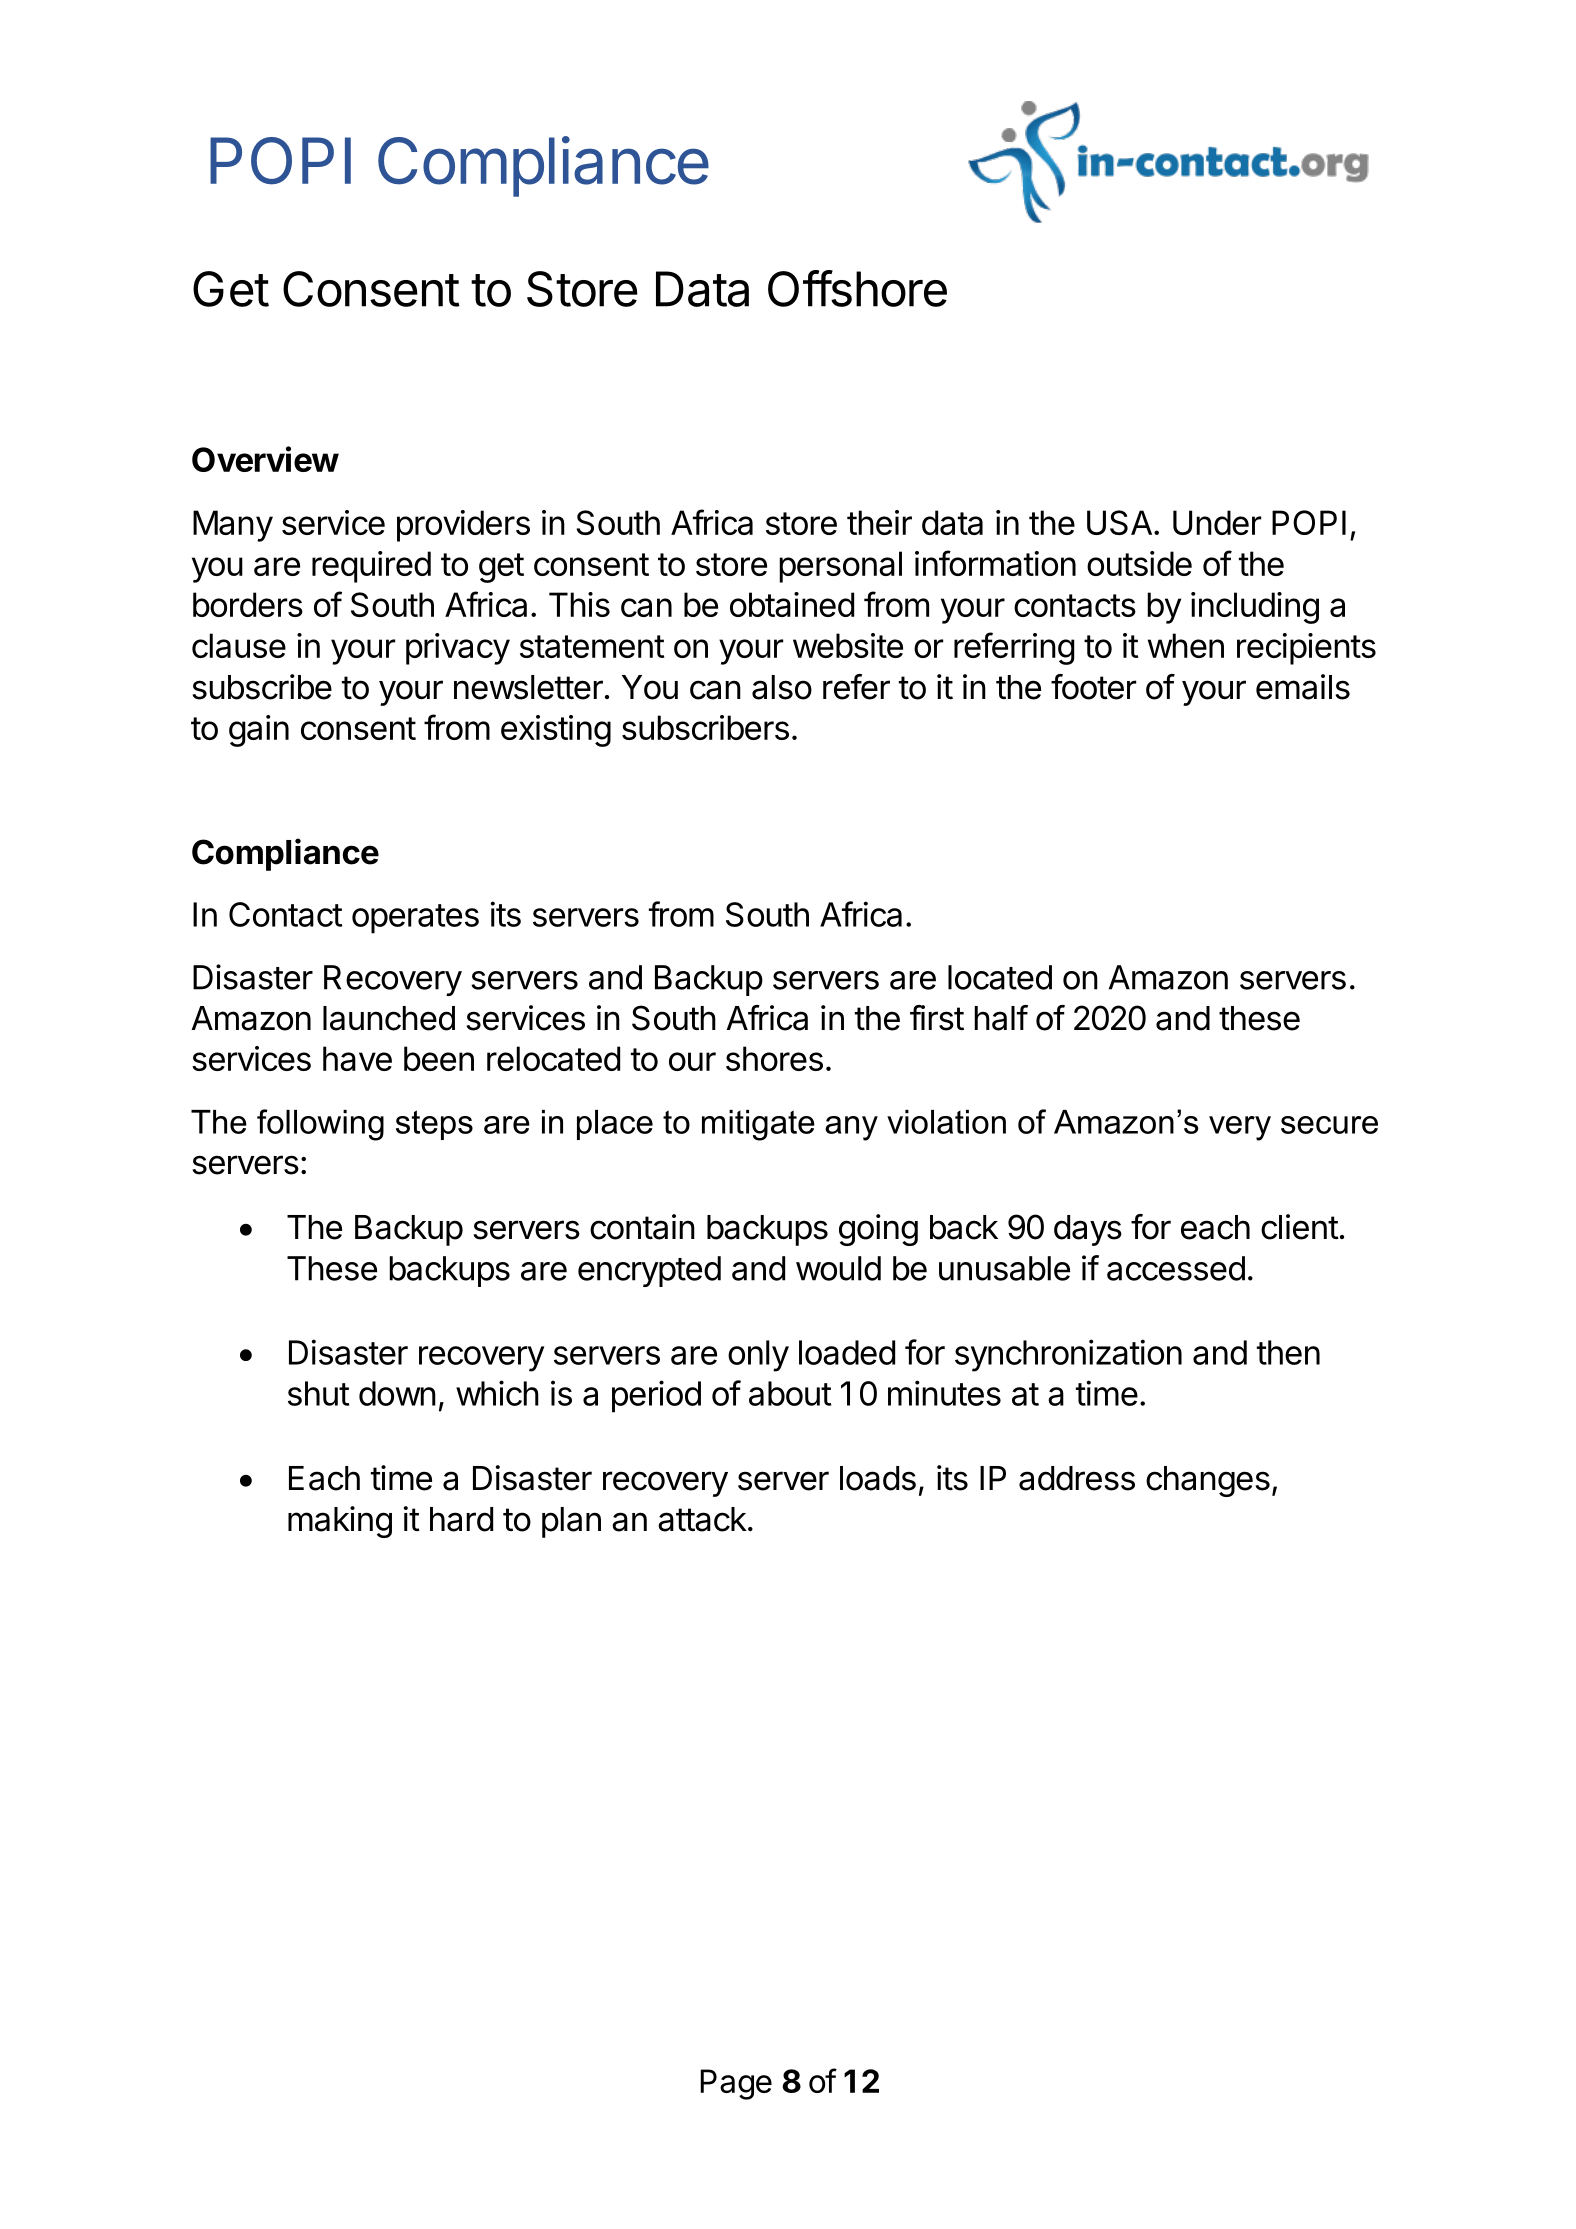 Image resolution: width=1576 pixels, height=2229 pixels. Describe the element at coordinates (1217, 522) in the screenshot. I see `Under` at that location.
